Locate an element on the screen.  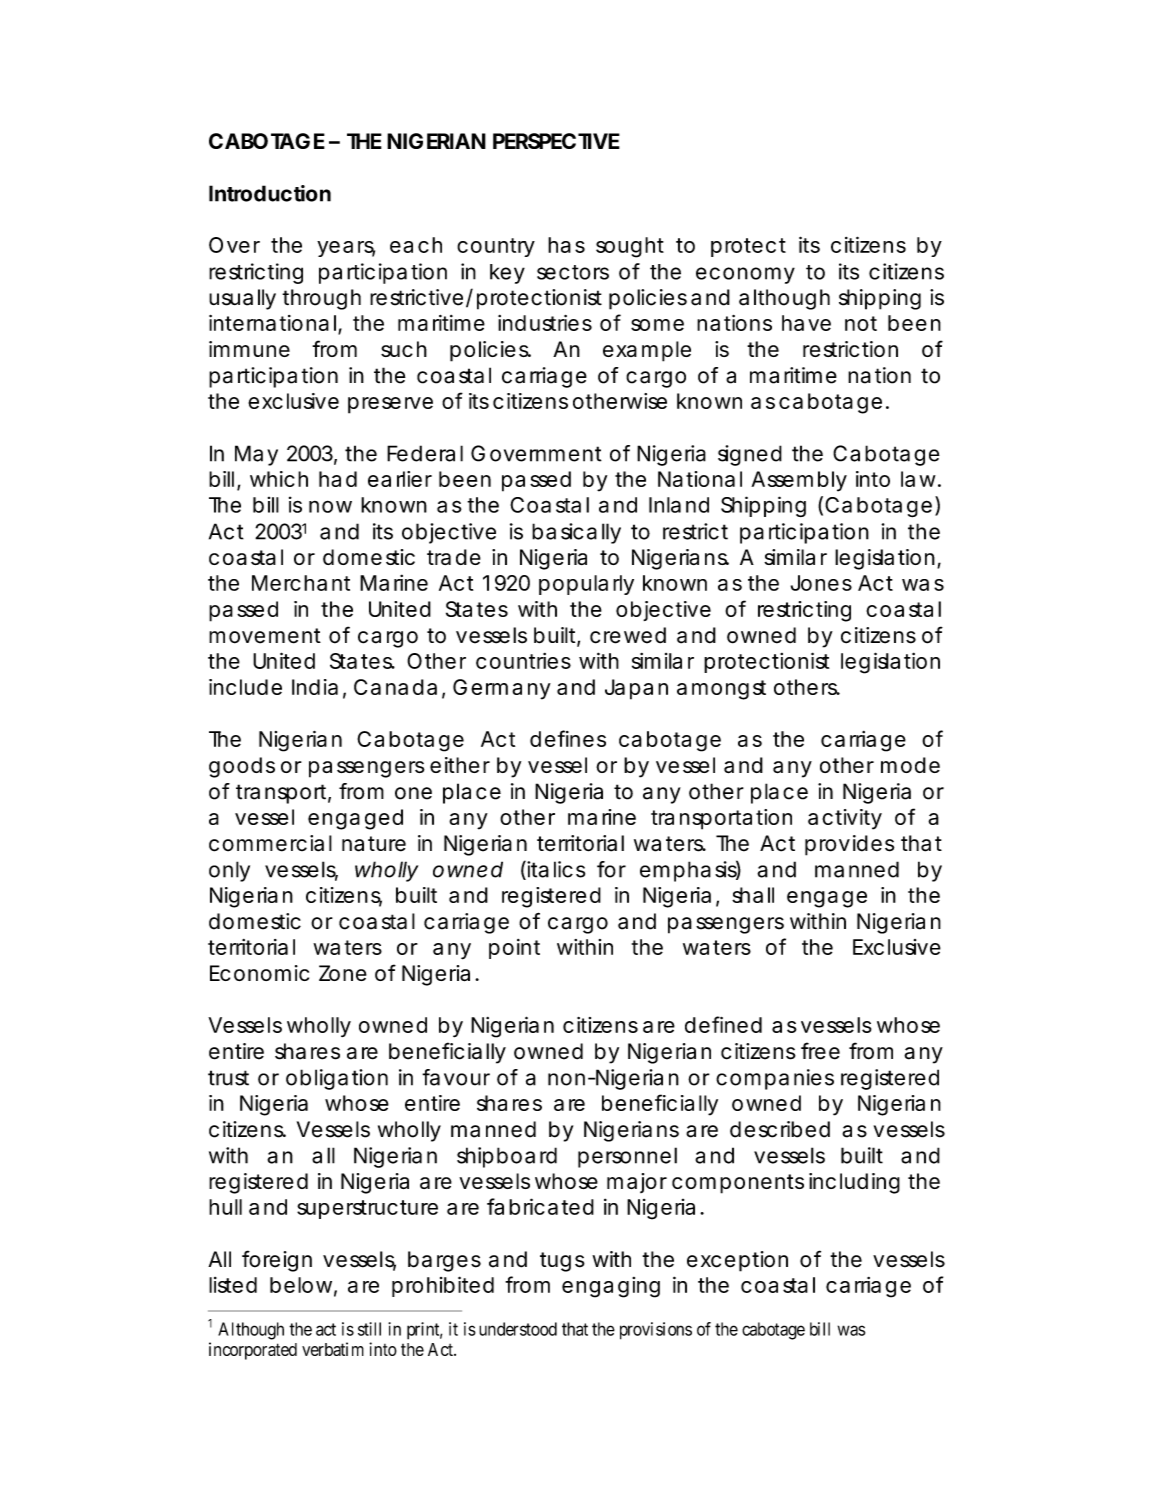
sectors is located at coordinates (573, 272).
